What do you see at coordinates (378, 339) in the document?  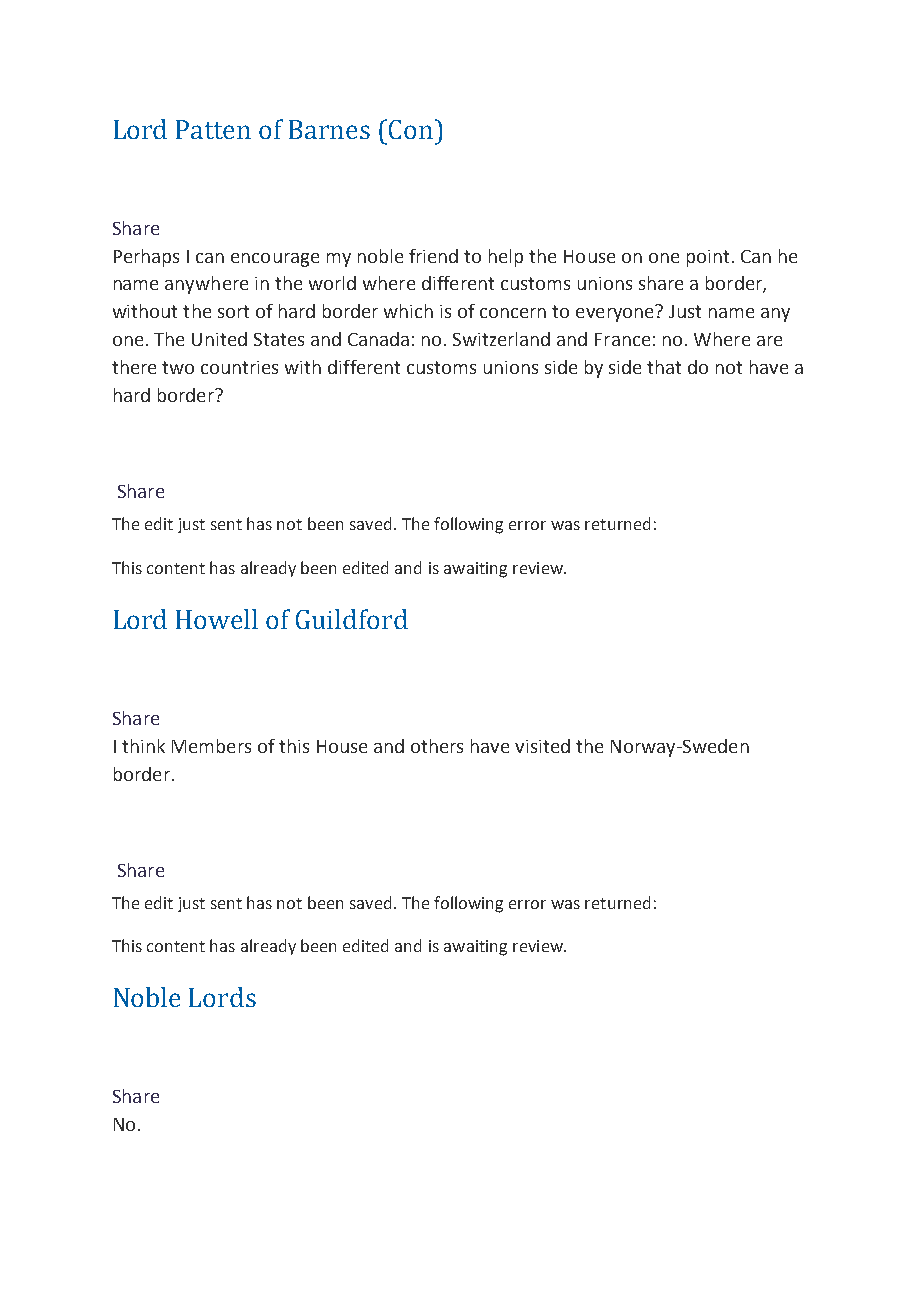 I see `Canada` at bounding box center [378, 339].
